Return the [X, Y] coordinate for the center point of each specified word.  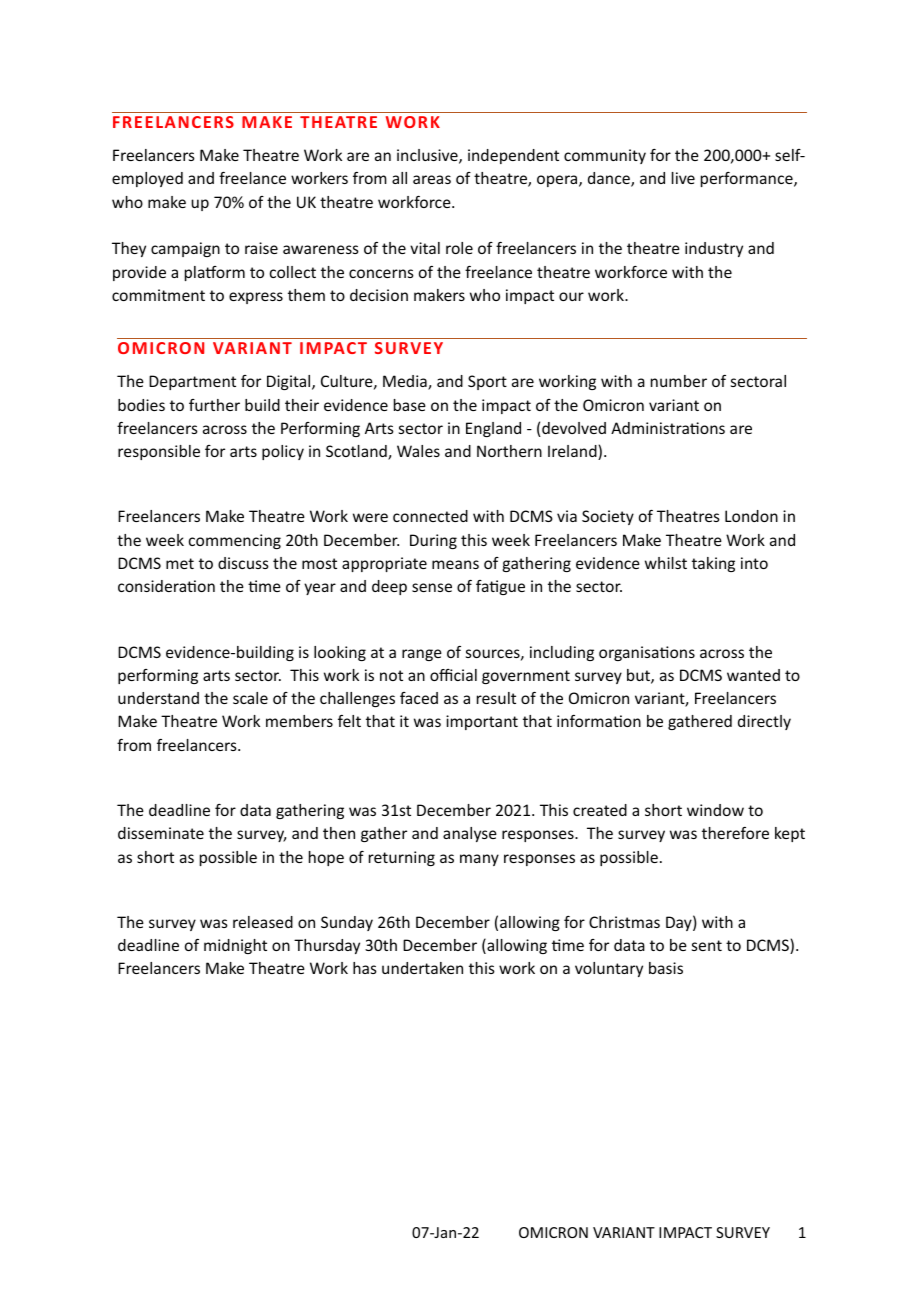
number [679, 381]
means [455, 564]
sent [707, 945]
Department [192, 382]
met [180, 563]
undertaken [422, 968]
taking [713, 564]
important [482, 722]
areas [432, 179]
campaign [185, 249]
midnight [235, 946]
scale [250, 698]
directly [764, 722]
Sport [487, 382]
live [683, 178]
